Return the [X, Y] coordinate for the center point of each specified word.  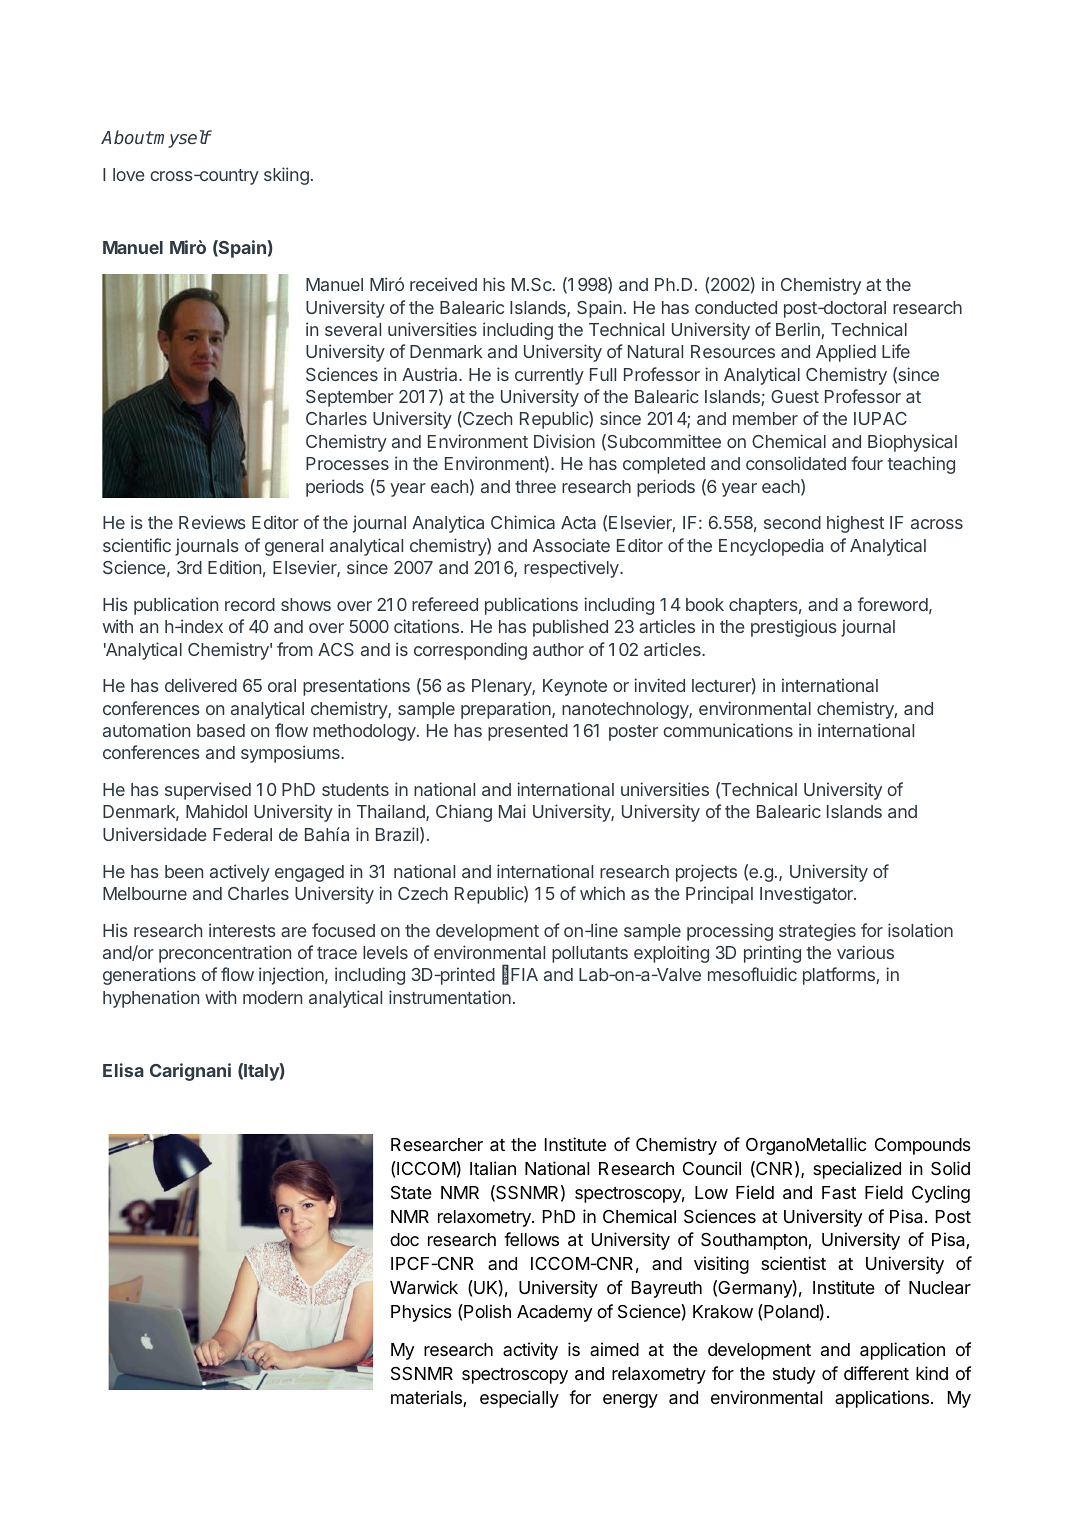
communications [728, 730]
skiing [286, 176]
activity [530, 1351]
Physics [421, 1313]
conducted [736, 307]
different [876, 1373]
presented [528, 732]
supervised [208, 791]
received [443, 284]
